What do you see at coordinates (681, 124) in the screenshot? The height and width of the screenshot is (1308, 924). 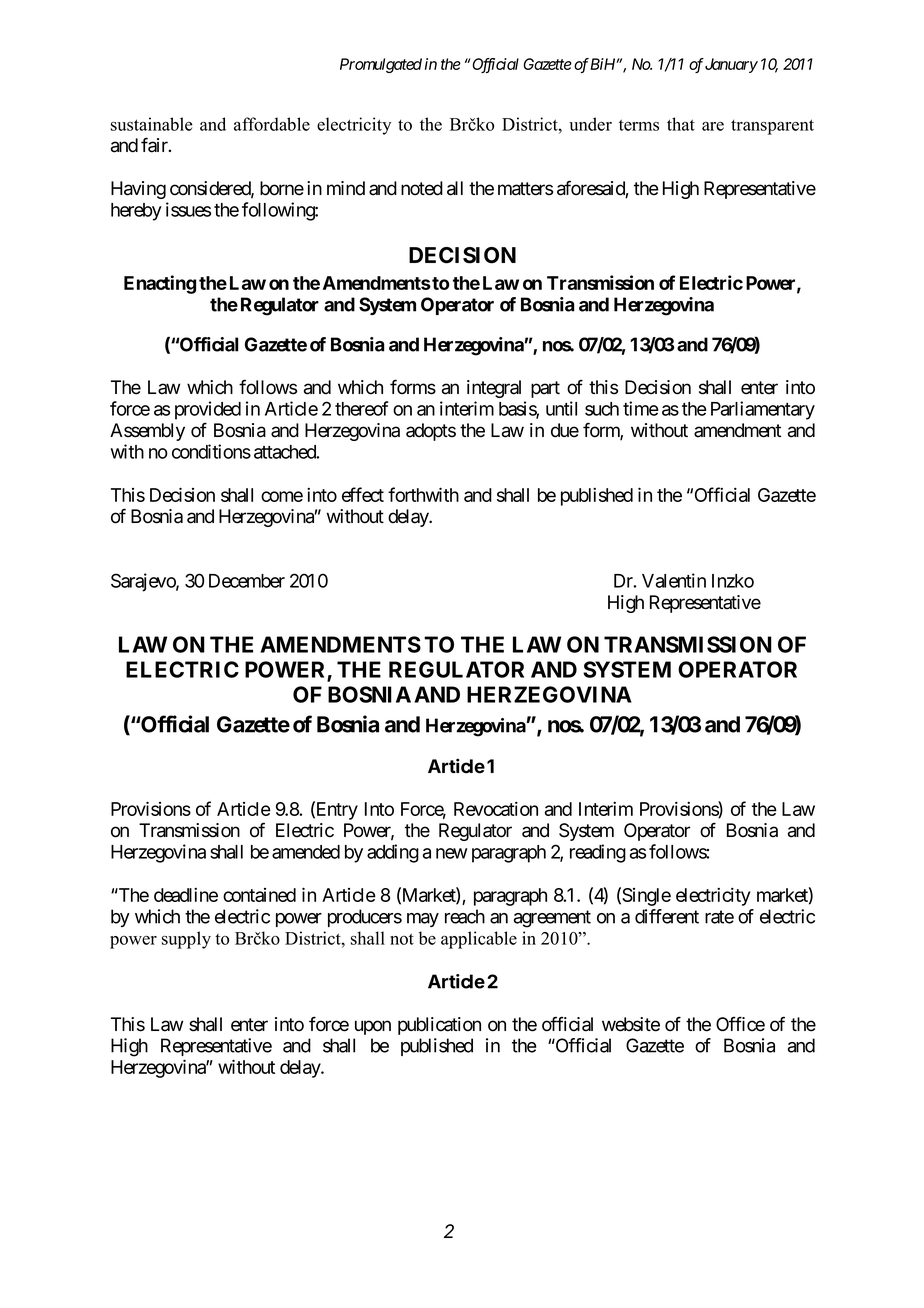 I see `that` at bounding box center [681, 124].
